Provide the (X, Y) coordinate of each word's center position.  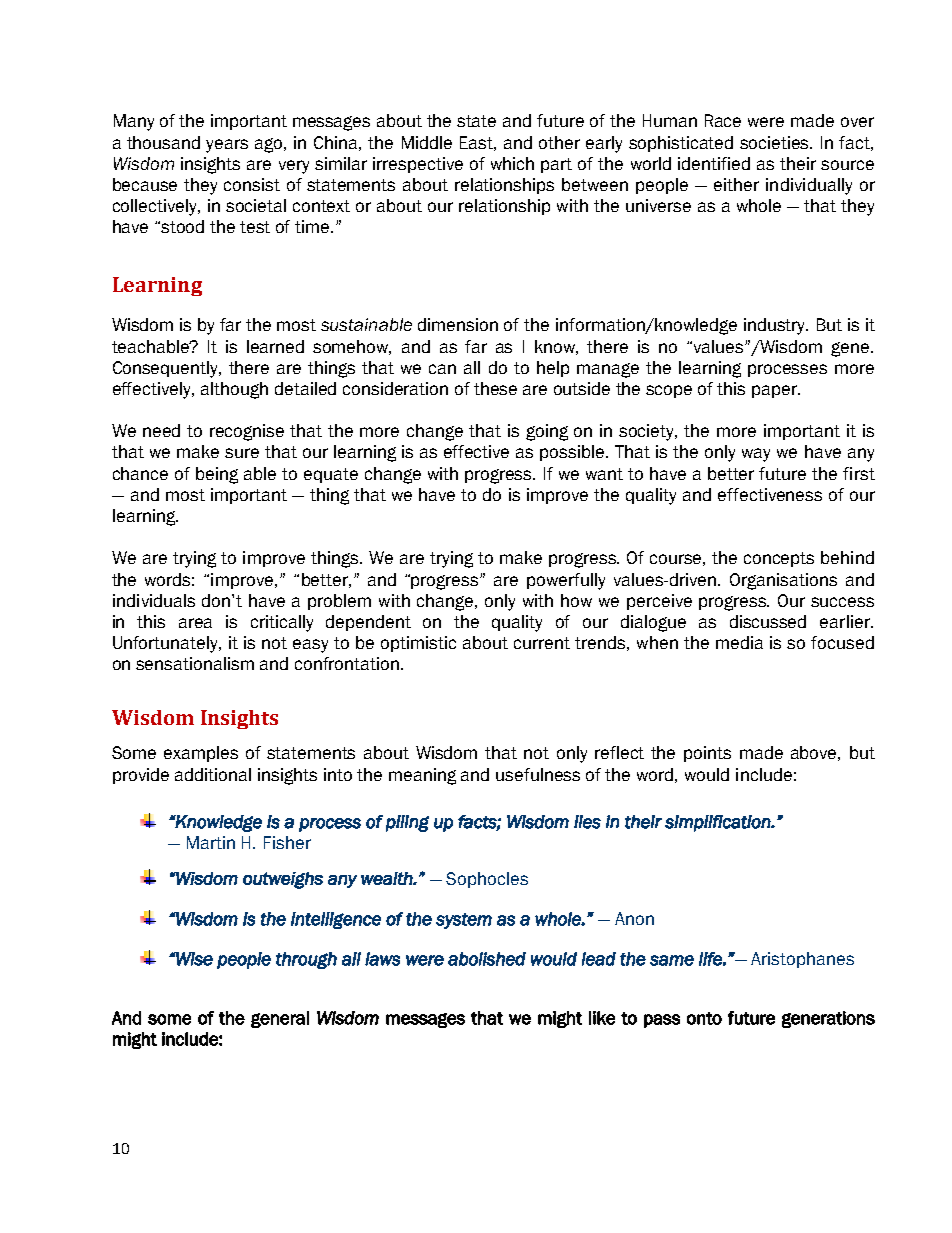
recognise (247, 432)
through (306, 960)
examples (201, 754)
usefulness (538, 774)
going (547, 432)
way (756, 455)
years (227, 146)
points (707, 754)
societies (776, 142)
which (512, 163)
